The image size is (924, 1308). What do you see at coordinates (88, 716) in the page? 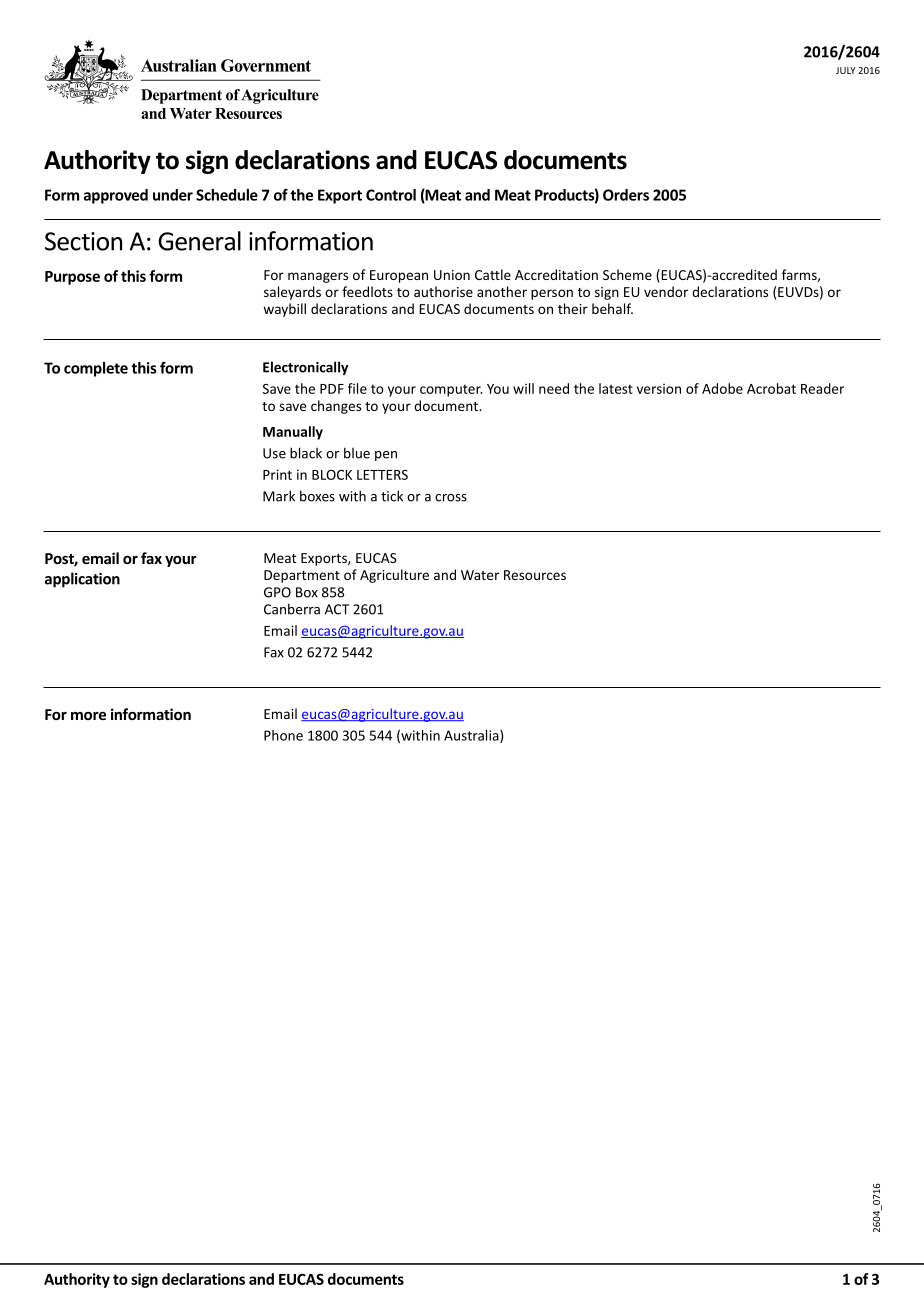
I see `more` at bounding box center [88, 716].
